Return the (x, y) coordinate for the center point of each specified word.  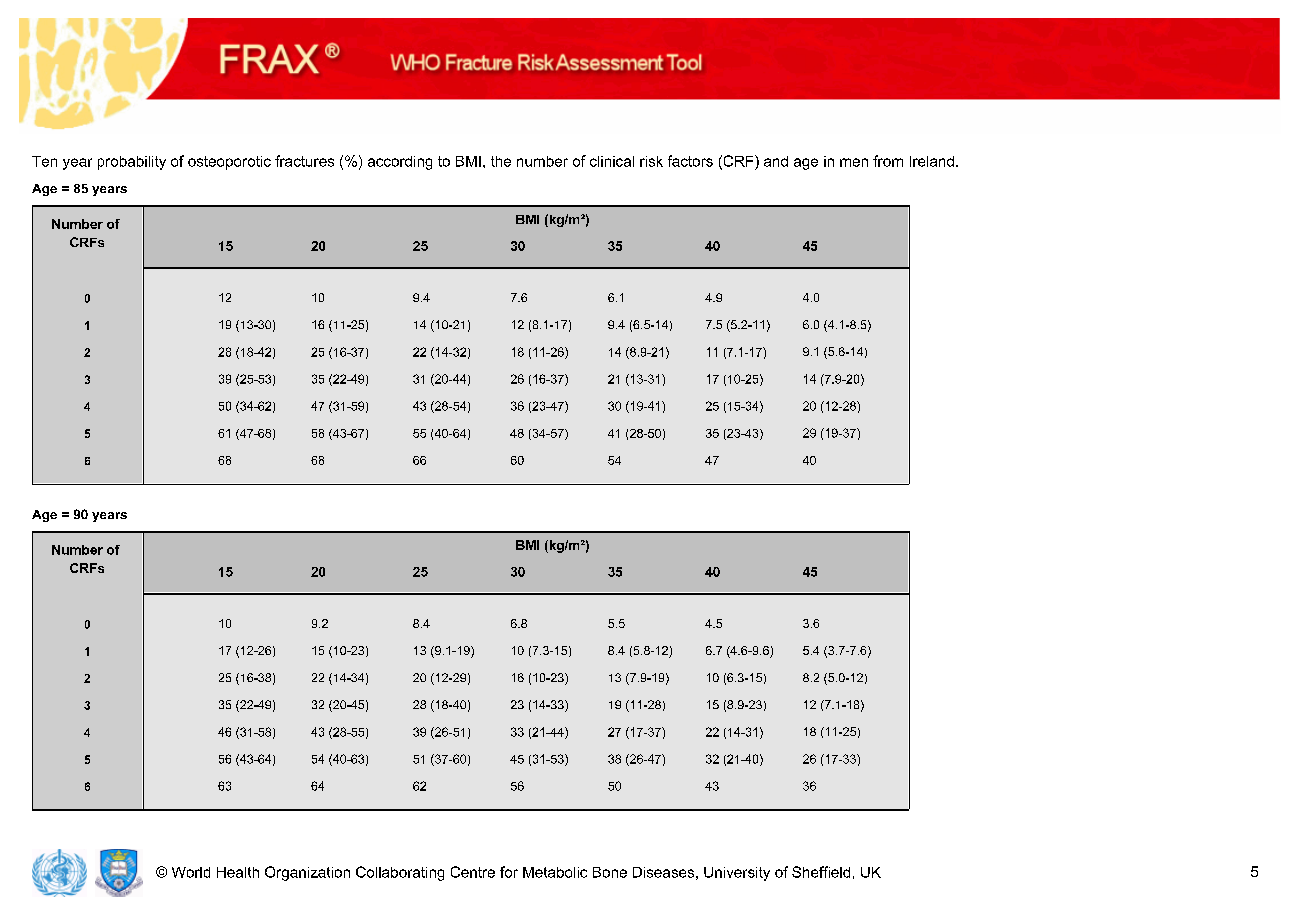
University (737, 874)
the (501, 161)
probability (132, 163)
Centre (473, 872)
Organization (307, 873)
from (888, 161)
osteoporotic (229, 163)
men (854, 162)
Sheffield (821, 872)
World (191, 872)
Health (238, 872)
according (400, 163)
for (509, 872)
